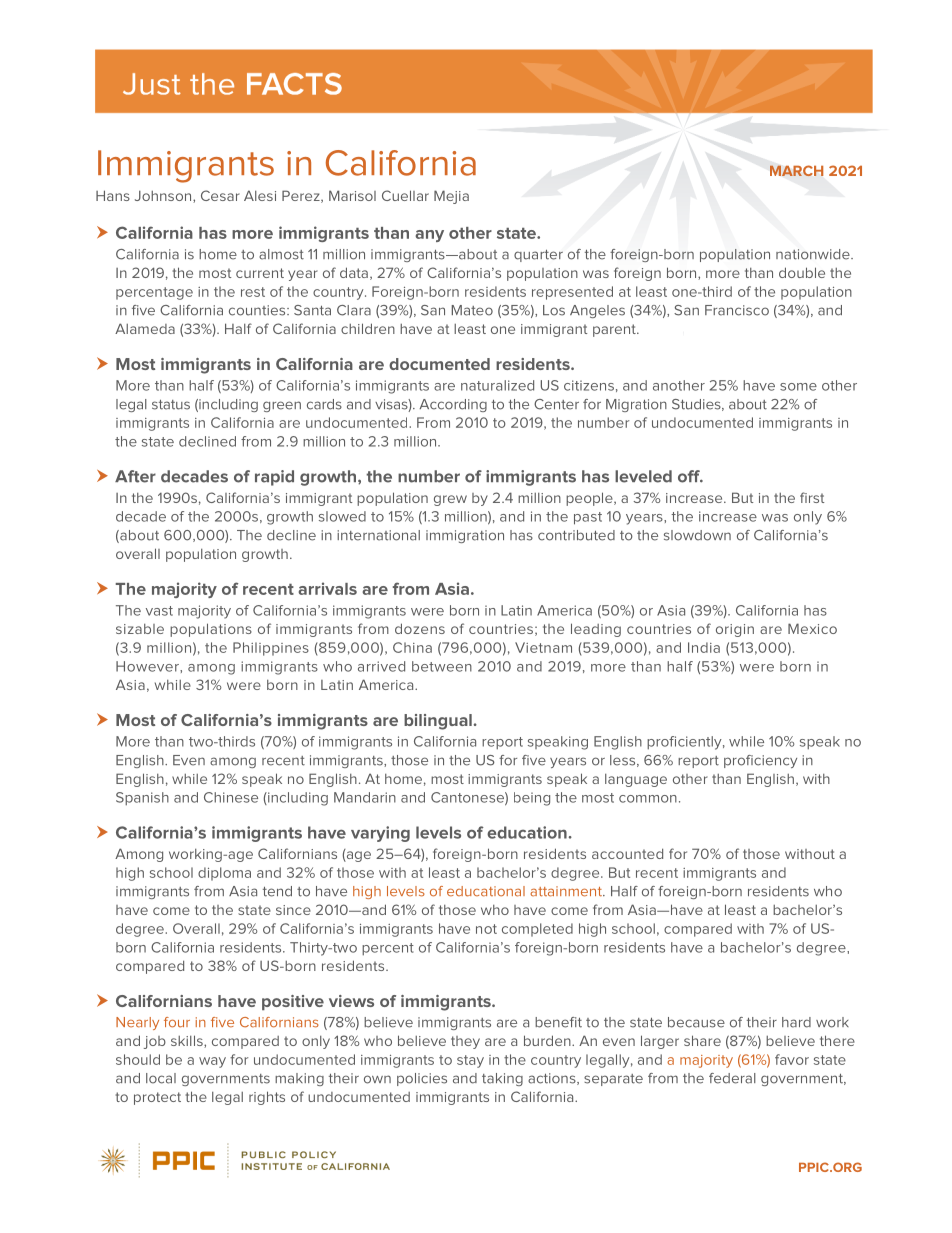 This screenshot has height=1233, width=952. I want to click on first, so click(812, 497).
